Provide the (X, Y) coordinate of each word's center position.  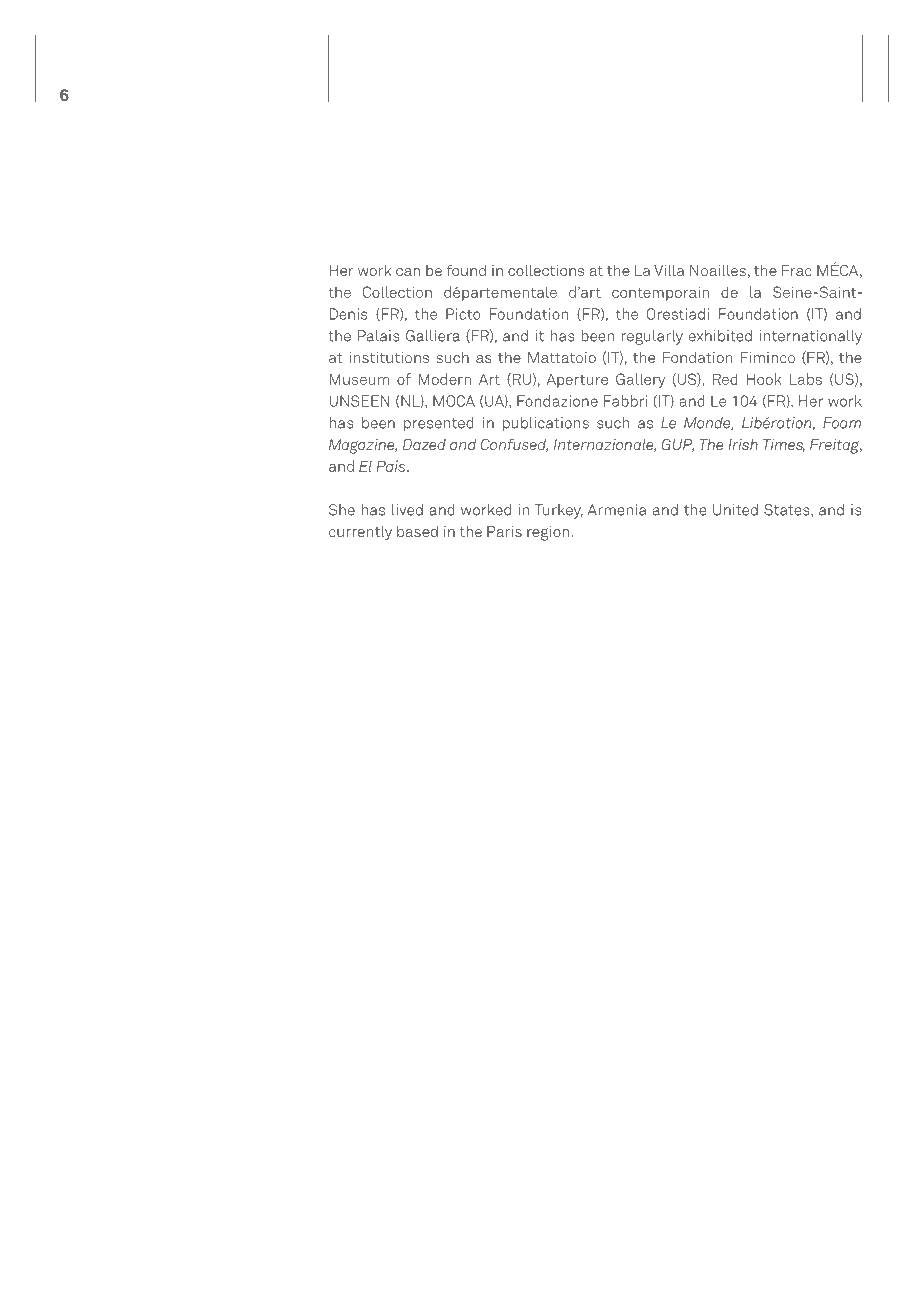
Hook (764, 379)
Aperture (577, 381)
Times (784, 445)
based (417, 531)
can (408, 272)
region (548, 533)
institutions (389, 357)
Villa (669, 270)
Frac (797, 270)
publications (546, 424)
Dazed (424, 444)
